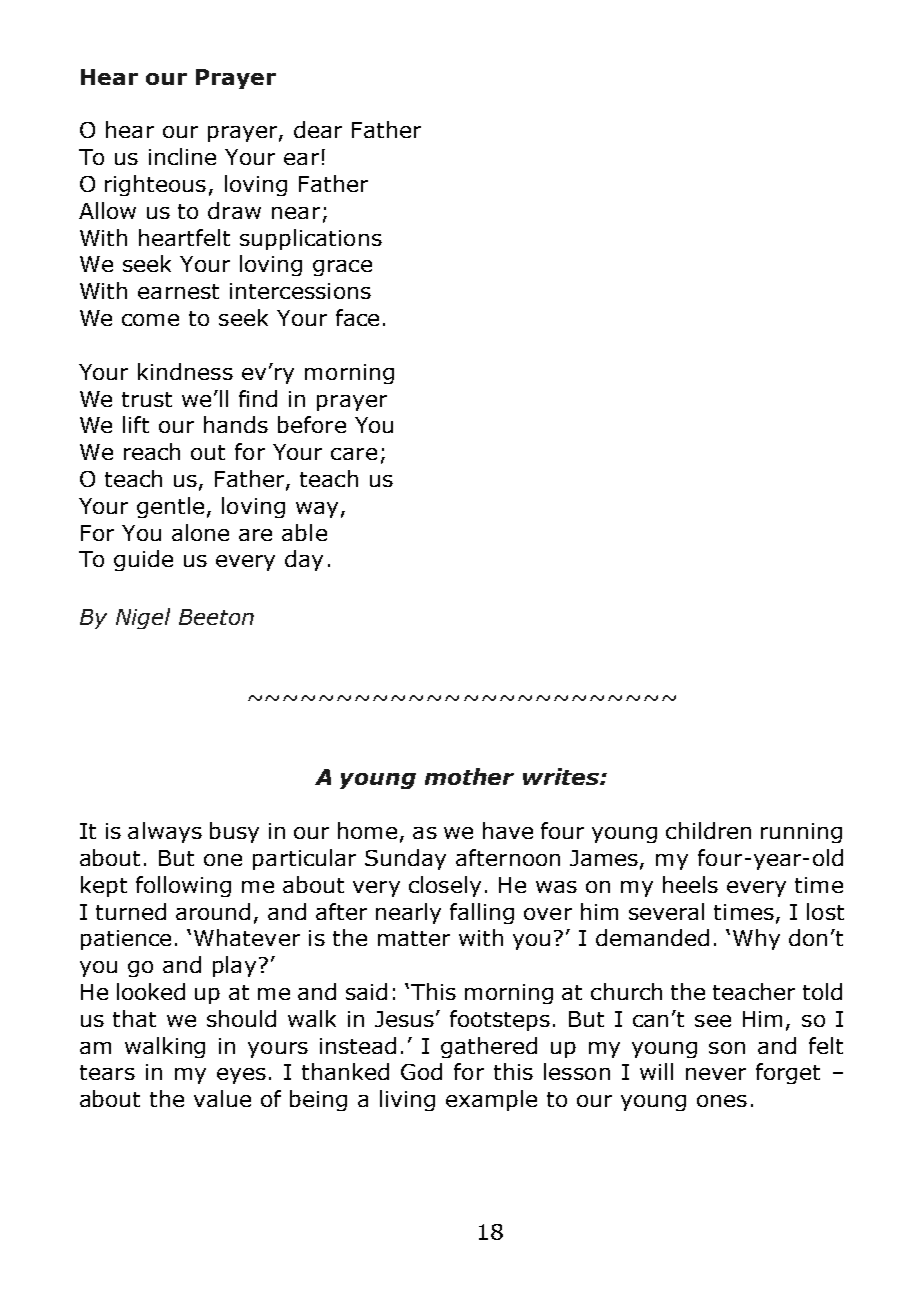  I want to click on have, so click(508, 830).
